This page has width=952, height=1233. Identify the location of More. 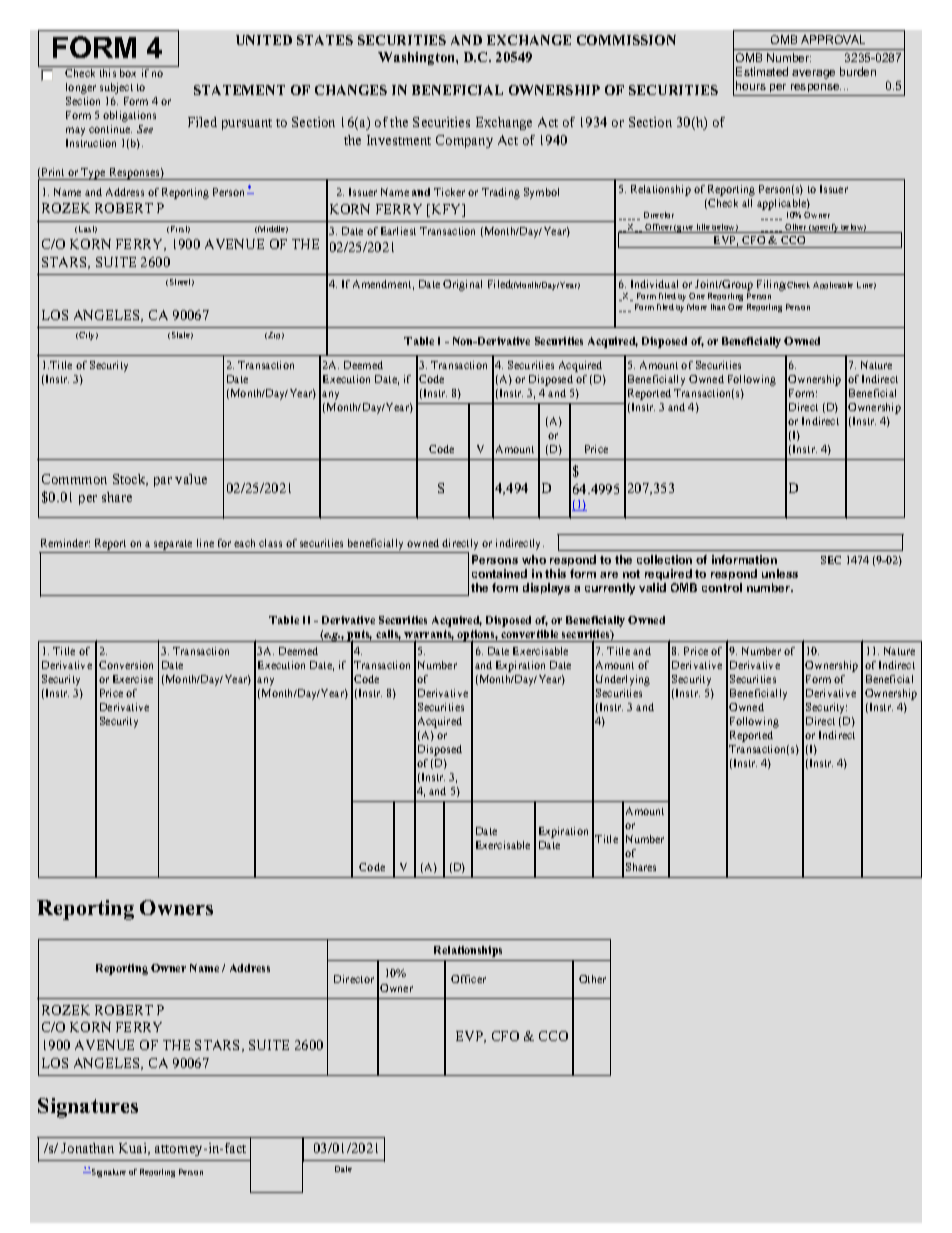
(697, 307).
